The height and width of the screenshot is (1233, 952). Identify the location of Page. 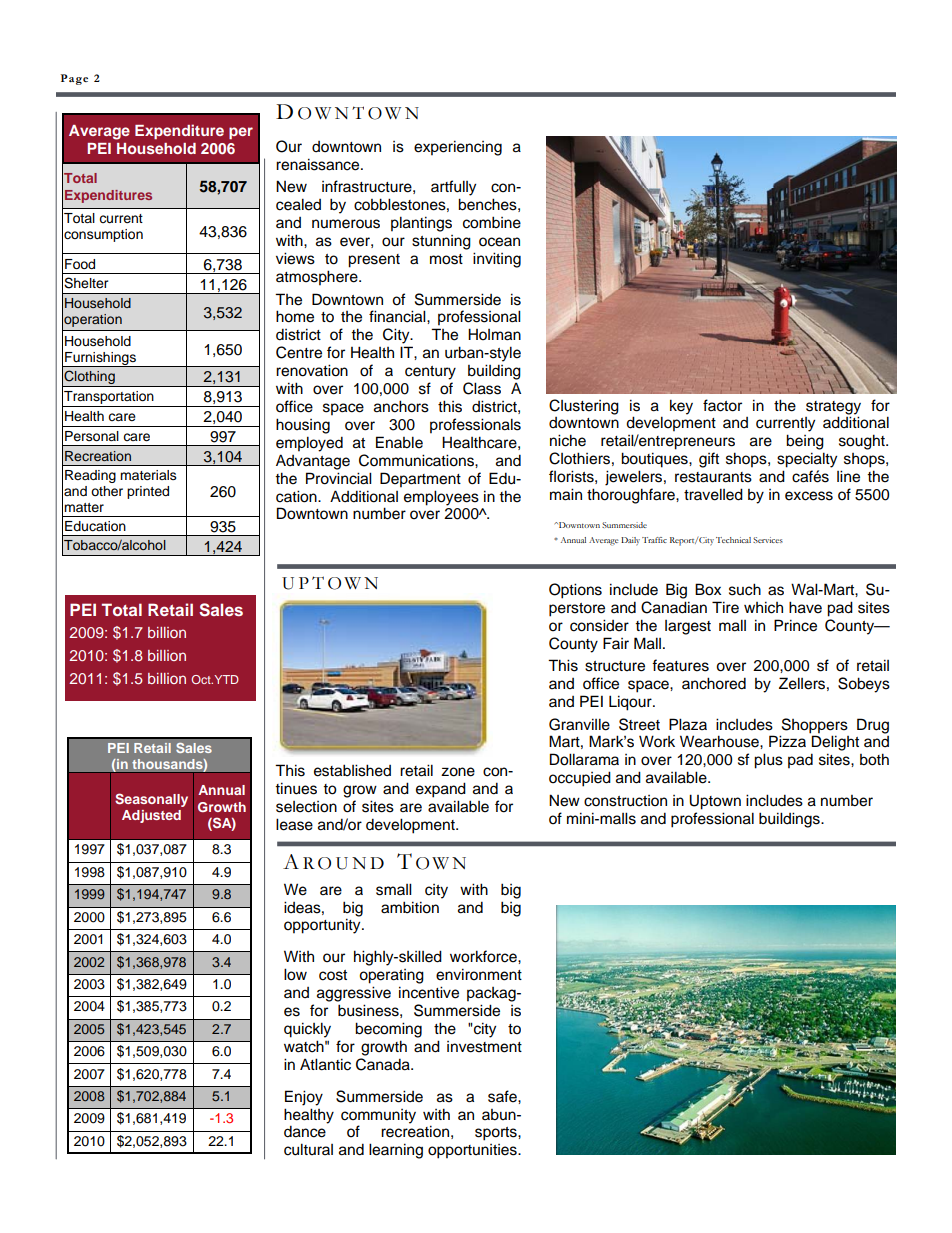
(74, 79).
